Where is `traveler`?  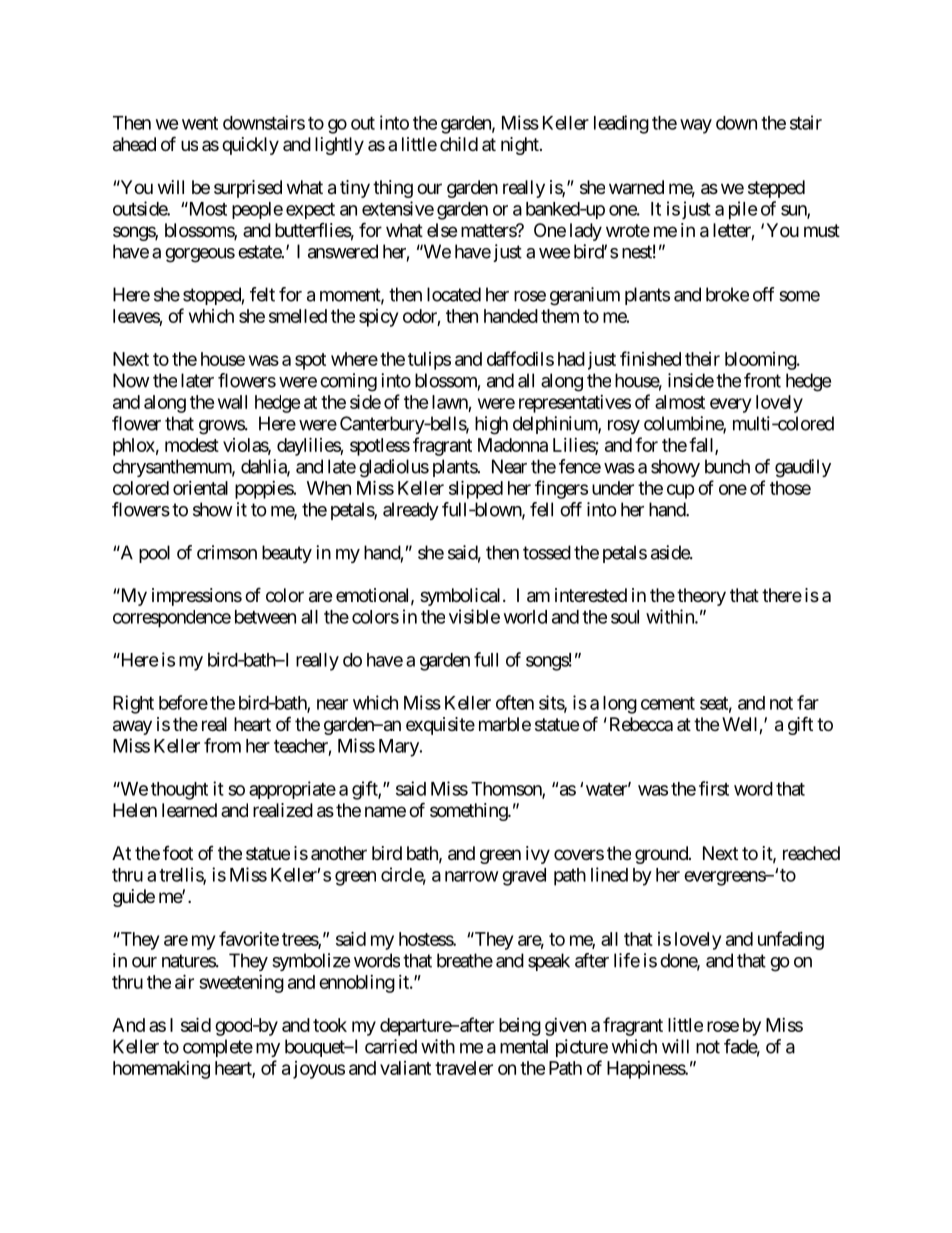
traveler is located at coordinates (464, 1068).
